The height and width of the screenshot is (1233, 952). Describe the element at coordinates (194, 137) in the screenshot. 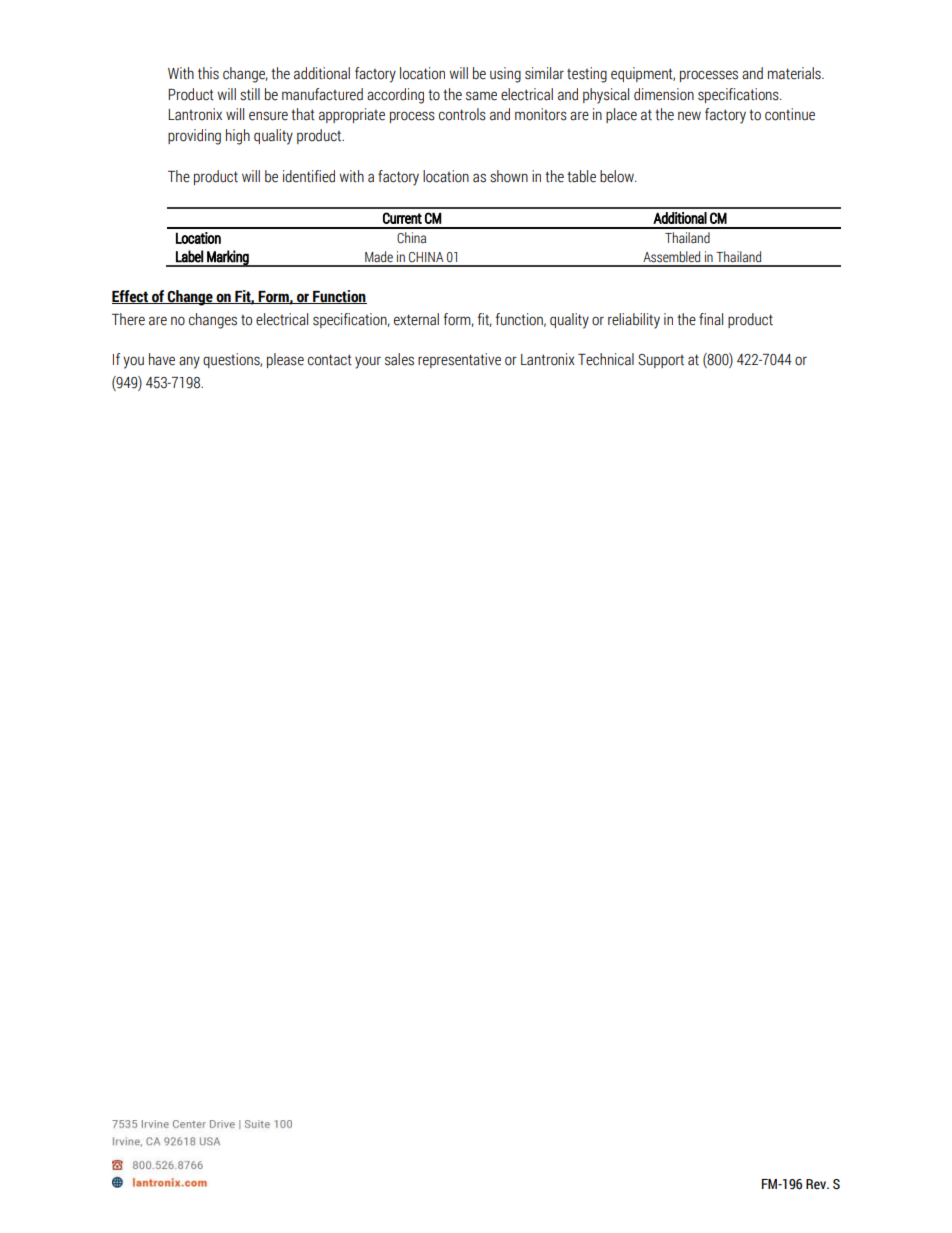

I see `providing` at that location.
